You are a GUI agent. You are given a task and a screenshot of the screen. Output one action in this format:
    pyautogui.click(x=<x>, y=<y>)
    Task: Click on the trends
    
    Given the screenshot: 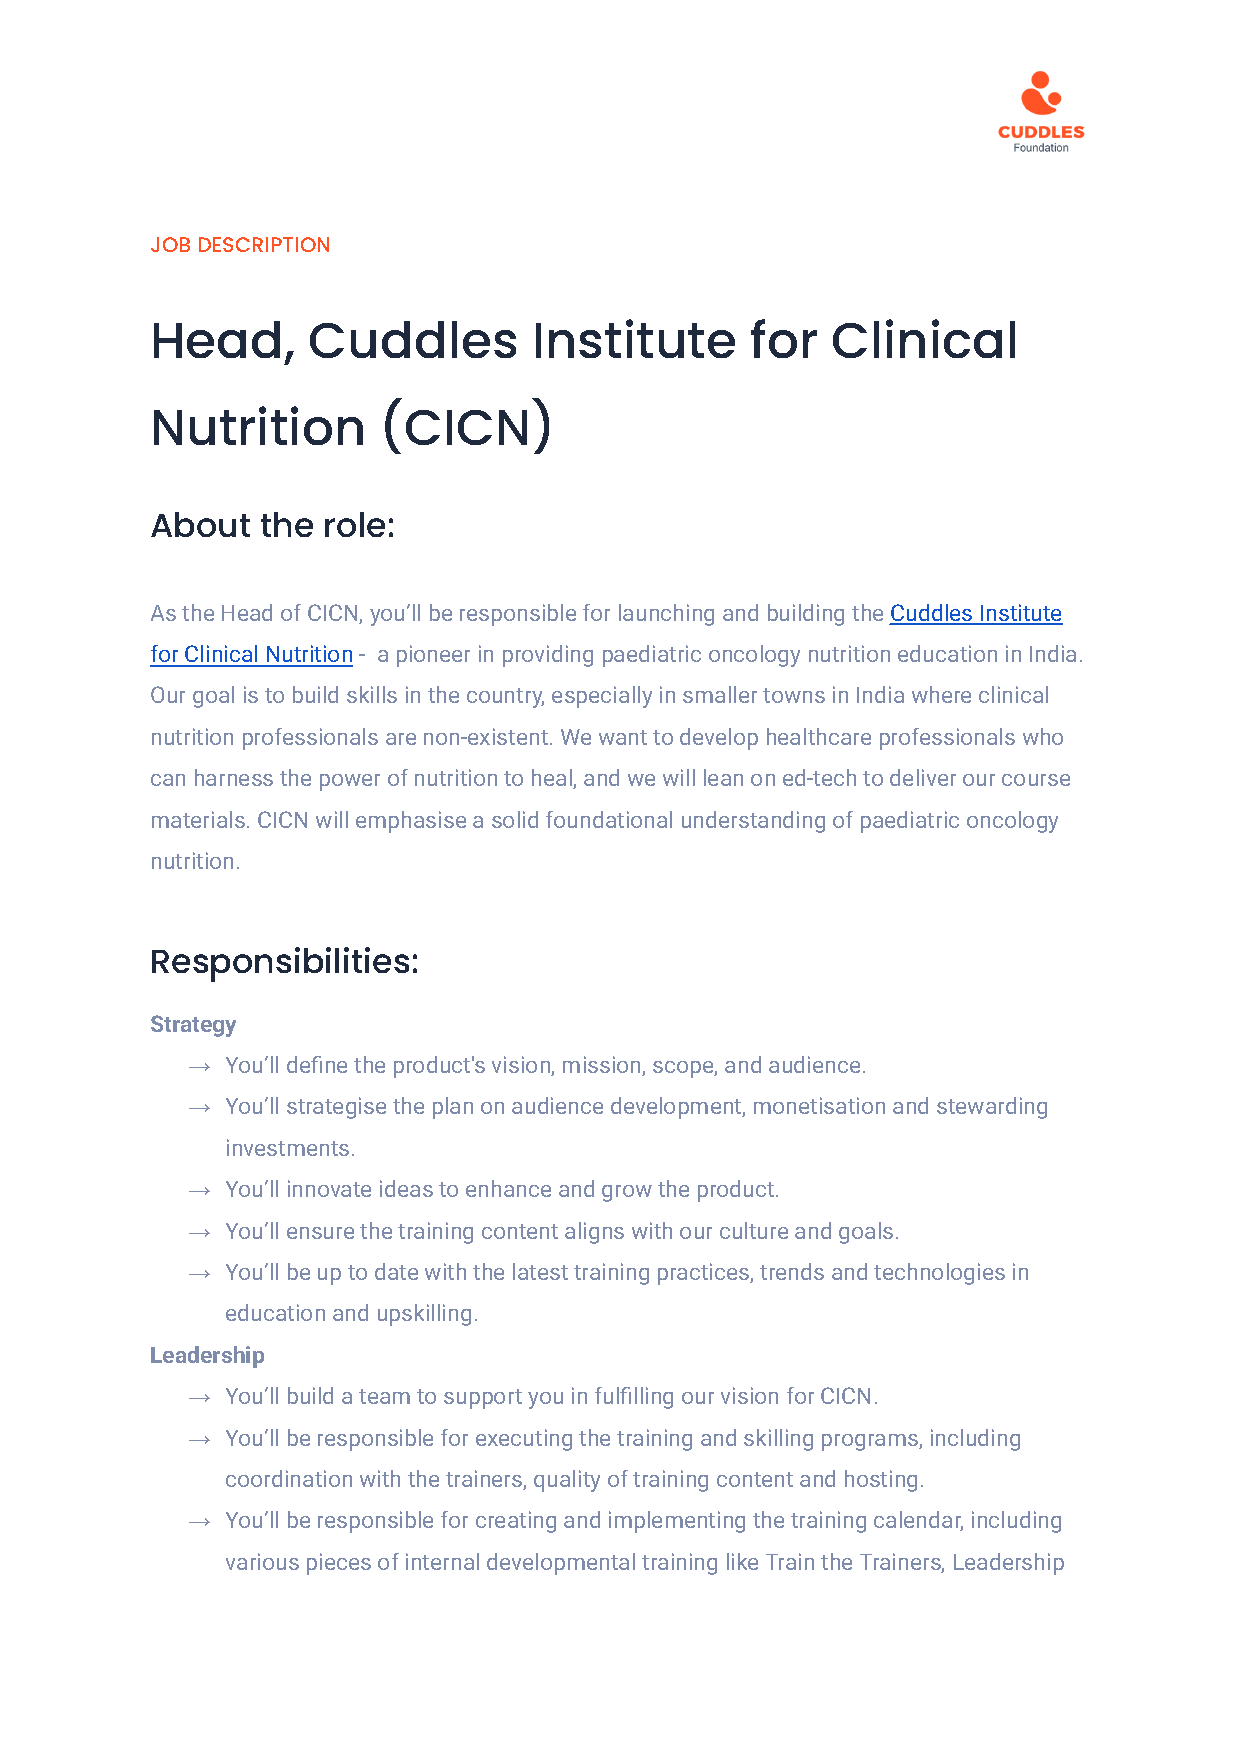 What is the action you would take?
    pyautogui.click(x=792, y=1271)
